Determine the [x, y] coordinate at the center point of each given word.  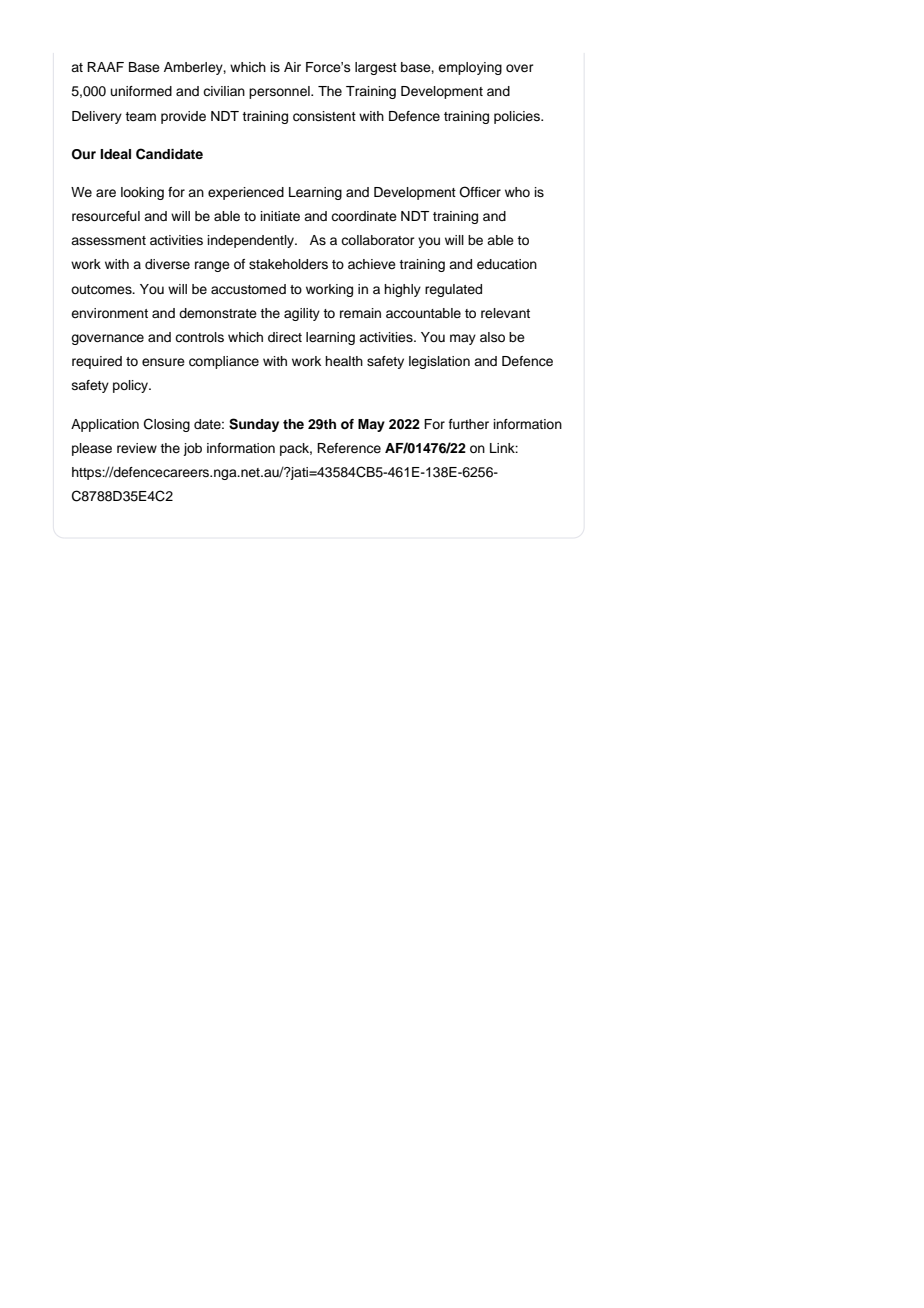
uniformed [141, 91]
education [507, 264]
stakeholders [288, 264]
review [137, 448]
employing [470, 68]
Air [292, 67]
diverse [167, 264]
